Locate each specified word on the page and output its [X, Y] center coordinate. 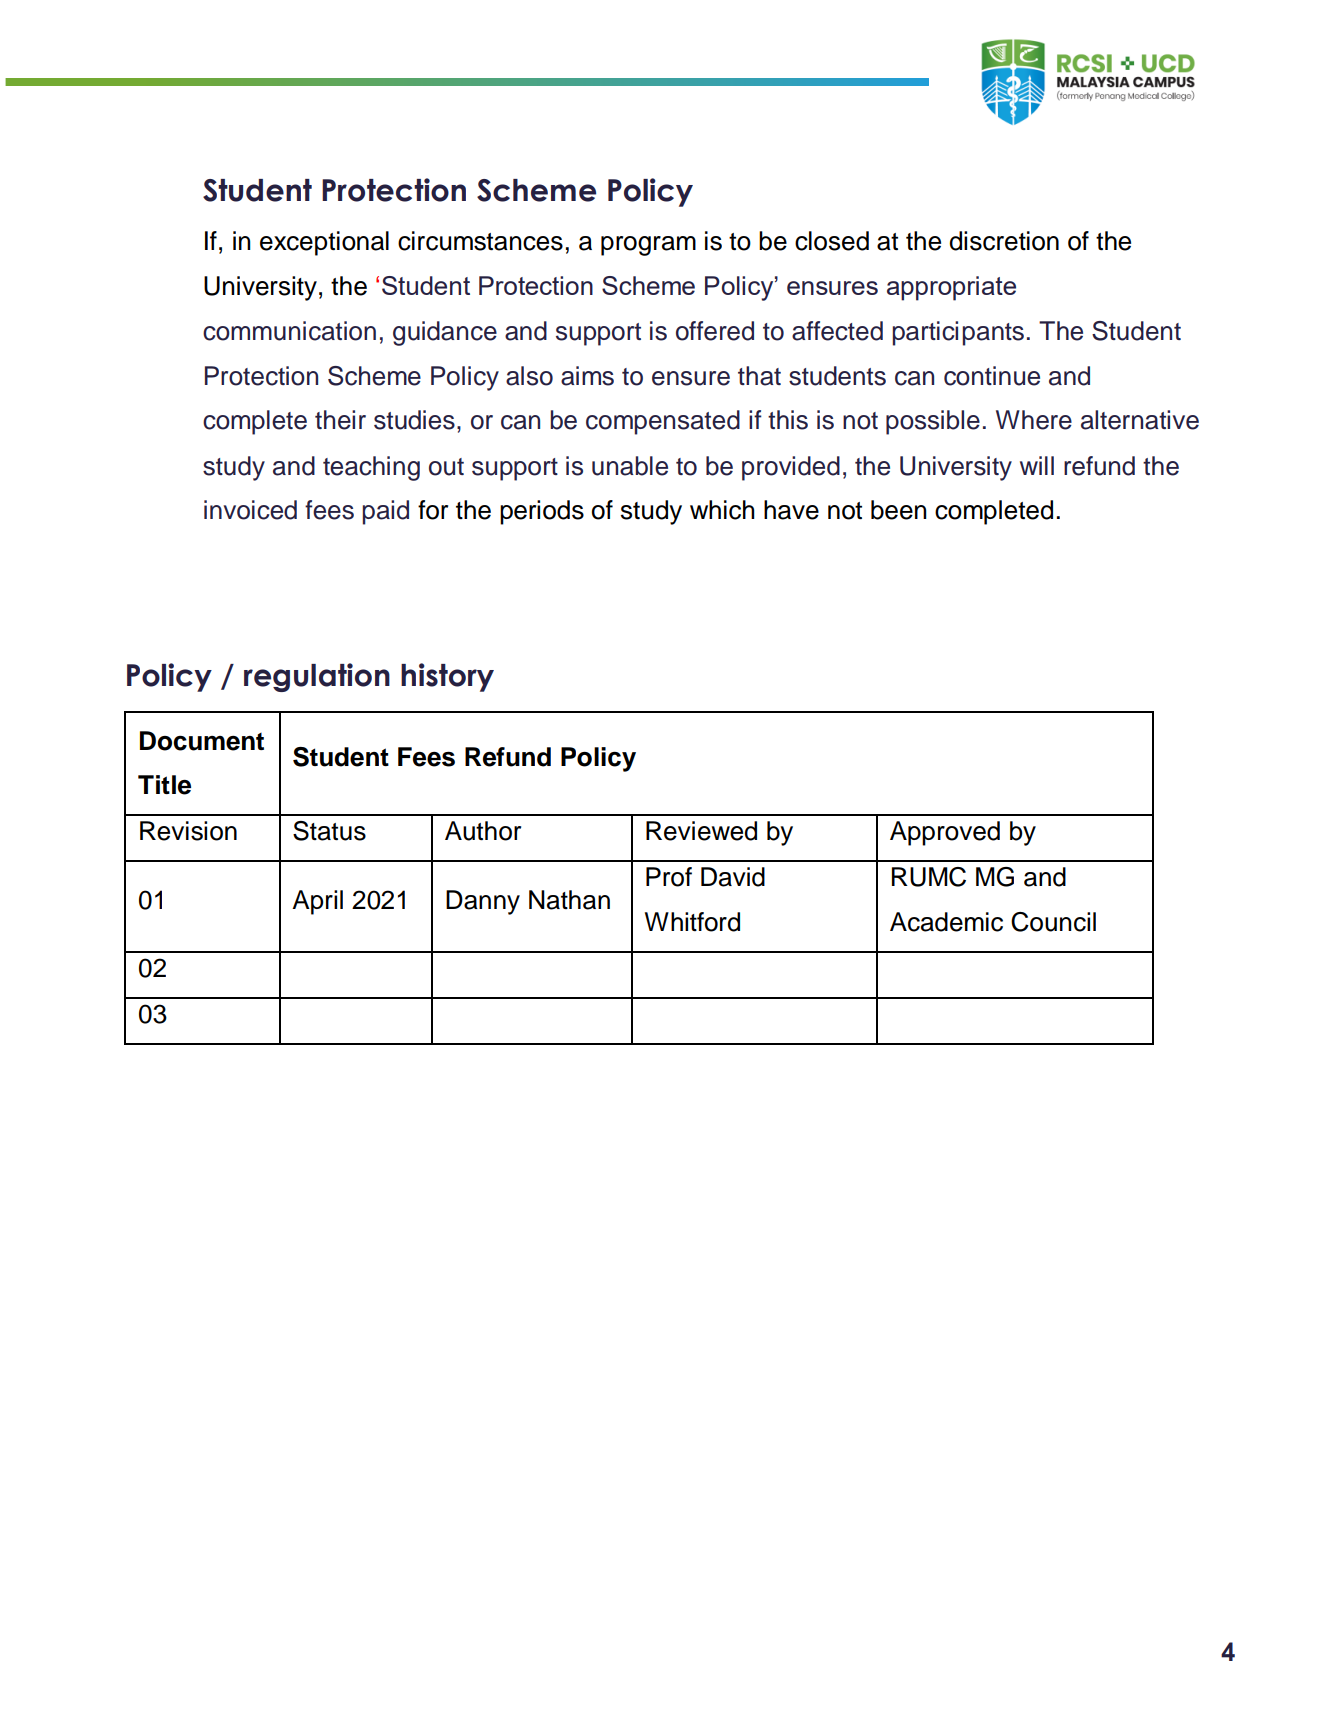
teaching [371, 468]
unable [630, 466]
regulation [317, 677]
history [447, 677]
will [1037, 465]
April [317, 902]
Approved [945, 833]
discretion [1004, 241]
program [648, 246]
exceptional [324, 243]
